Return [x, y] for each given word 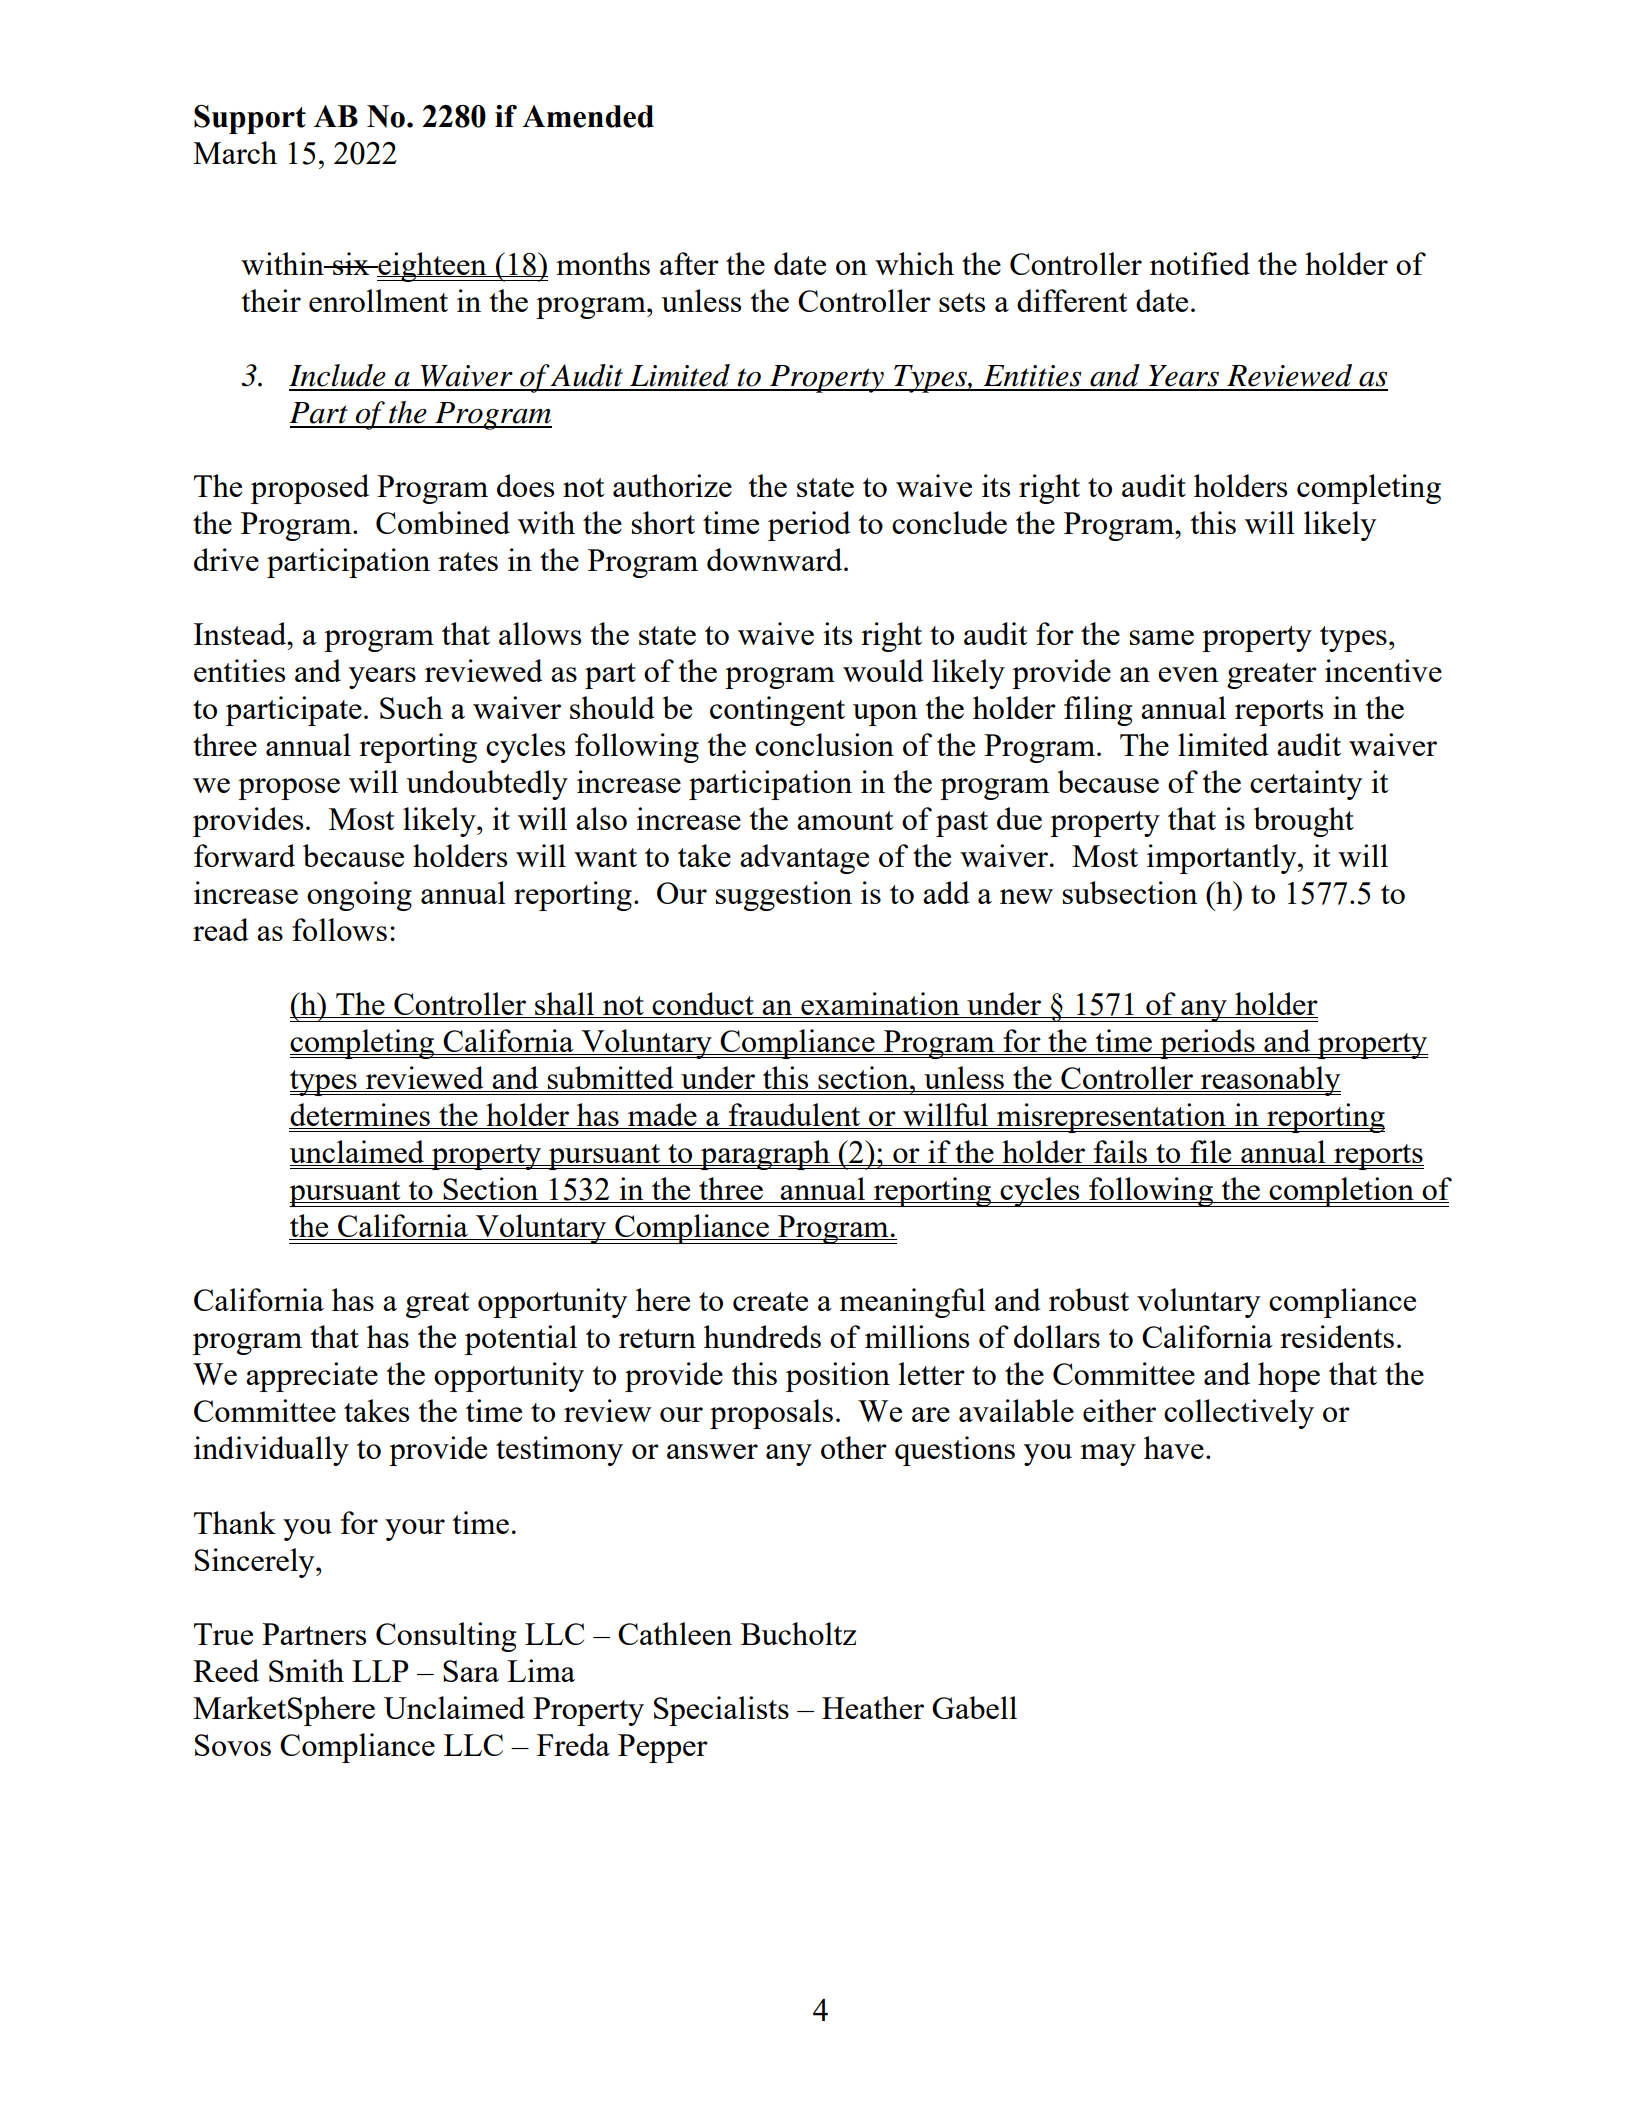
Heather [873, 1707]
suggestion [784, 896]
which [914, 263]
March [235, 152]
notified [1200, 263]
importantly [1223, 859]
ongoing [359, 896]
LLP [380, 1671]
